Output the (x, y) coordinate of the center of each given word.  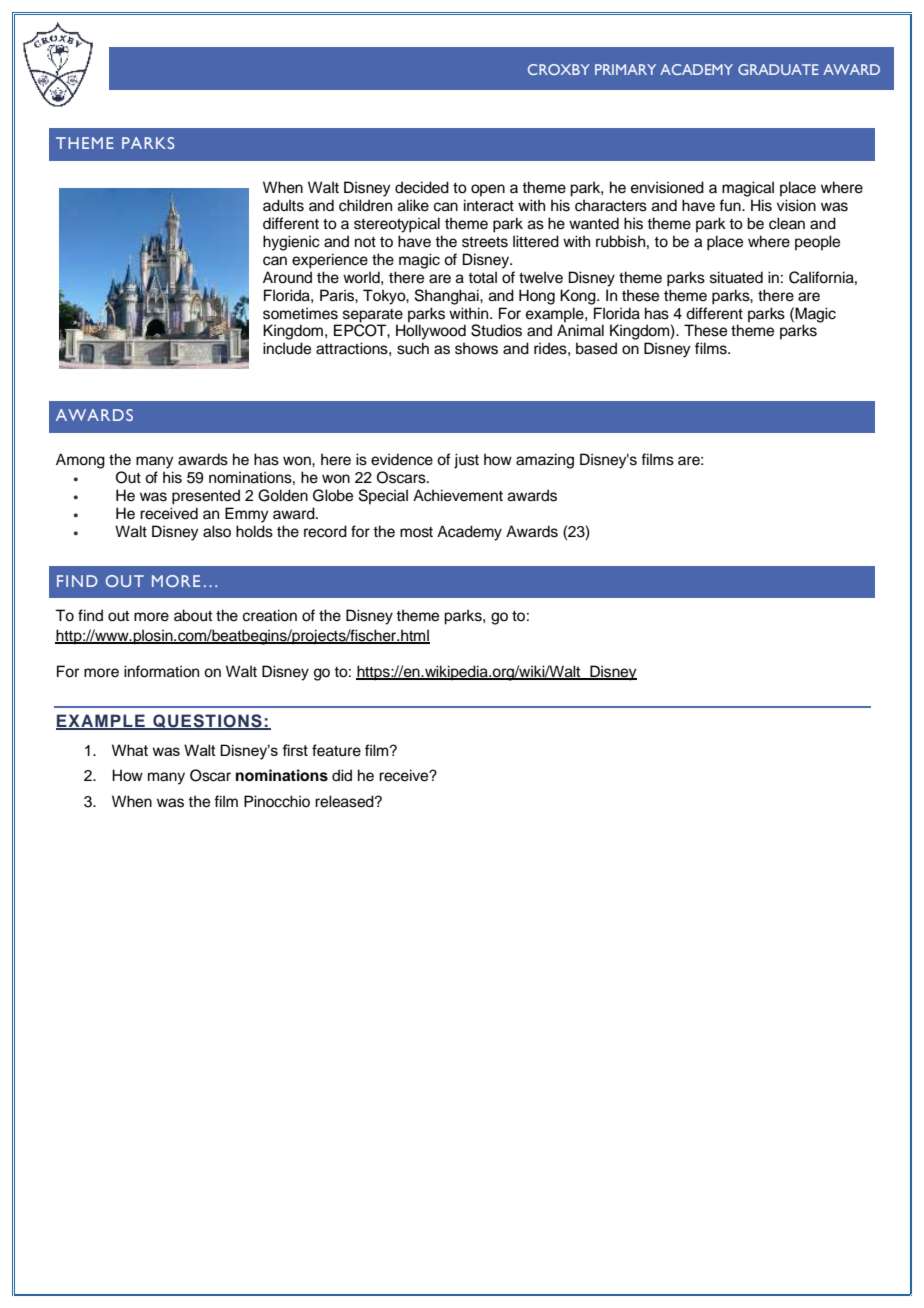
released (345, 801)
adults (283, 205)
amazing (545, 461)
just (466, 461)
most (416, 532)
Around (287, 277)
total (482, 277)
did (342, 775)
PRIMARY (625, 69)
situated (736, 277)
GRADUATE (778, 69)
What (130, 750)
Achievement (458, 495)
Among (80, 461)
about (193, 615)
